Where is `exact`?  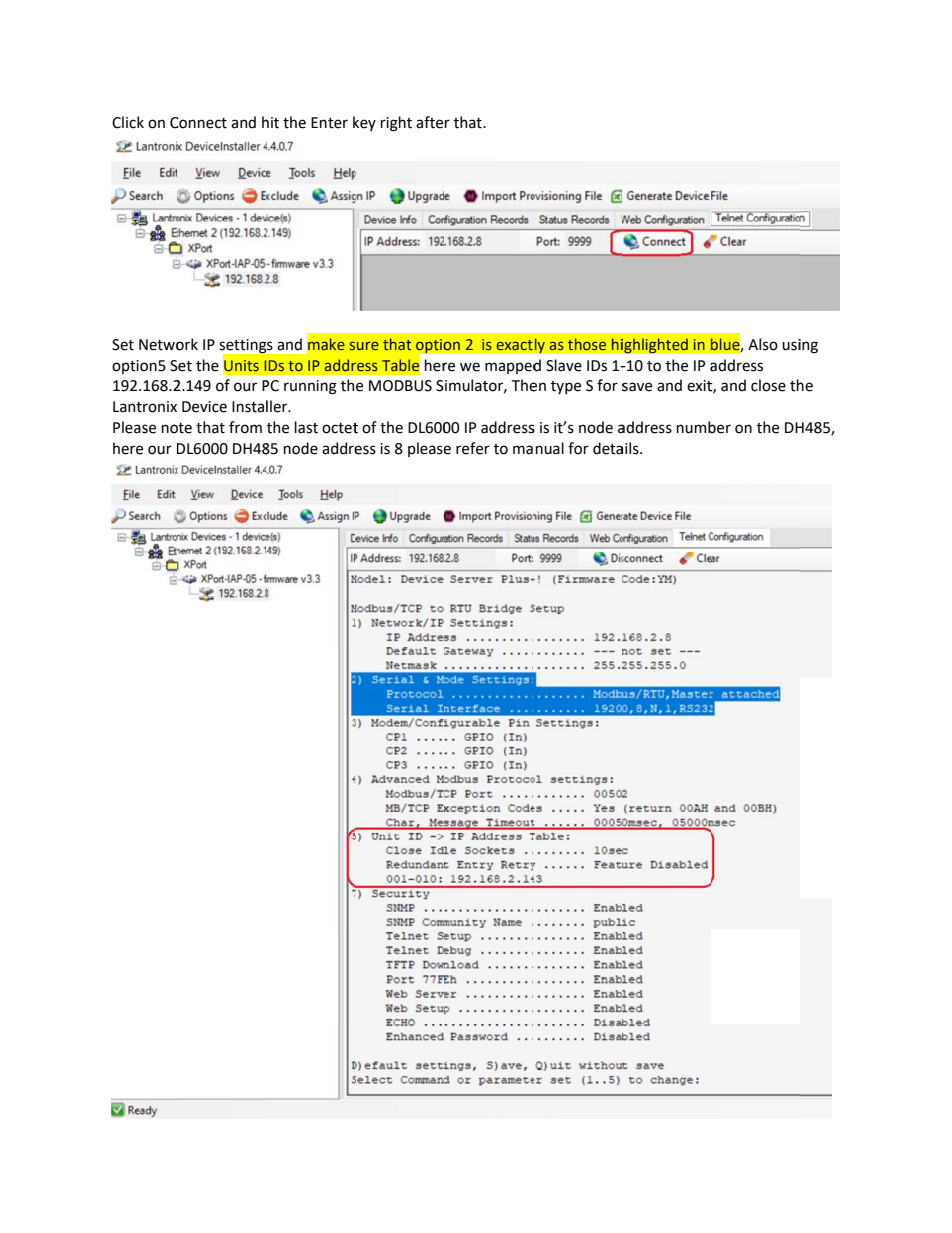
exact is located at coordinates (515, 345).
